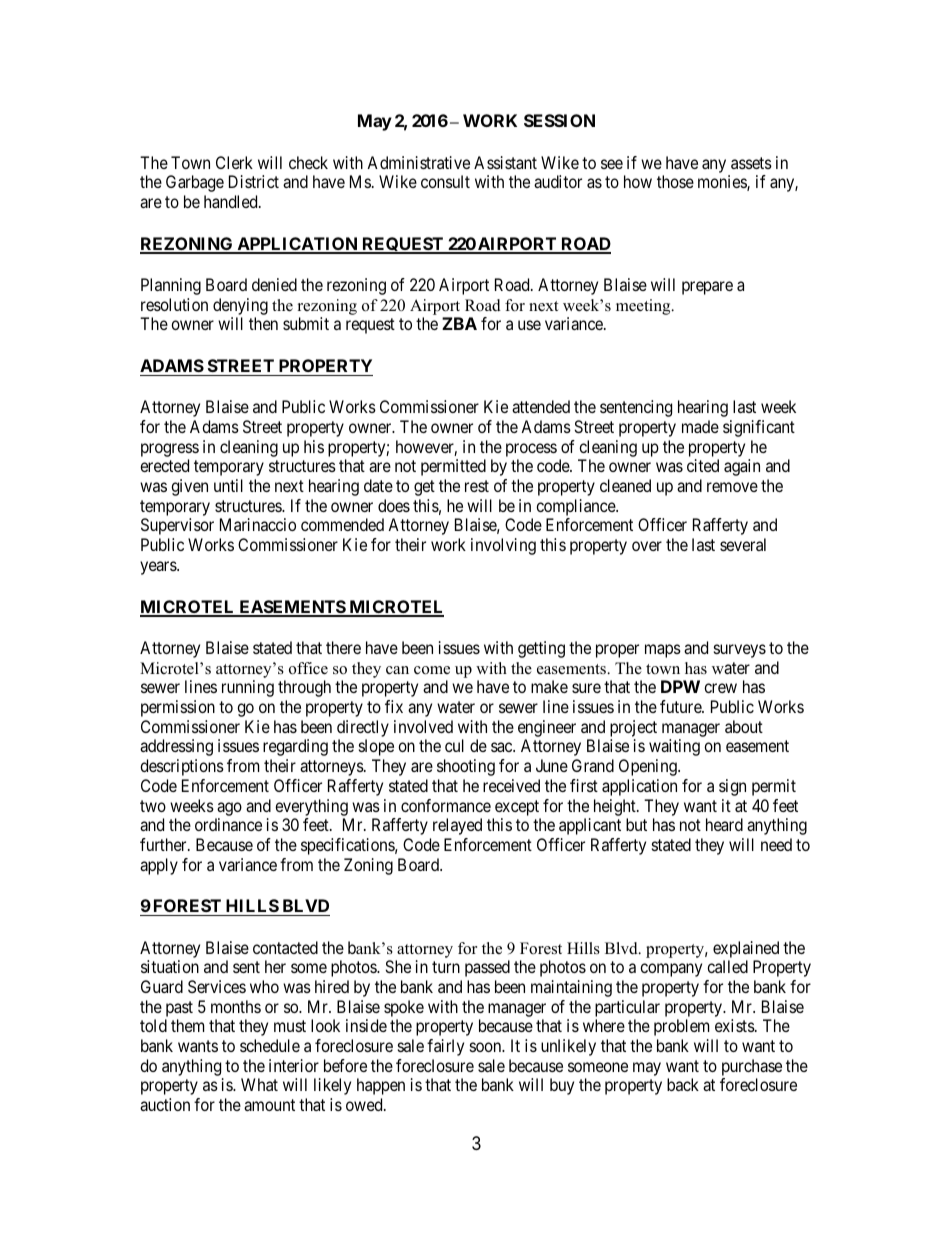 Image resolution: width=952 pixels, height=1233 pixels. What do you see at coordinates (234, 162) in the image?
I see `Clerk` at bounding box center [234, 162].
